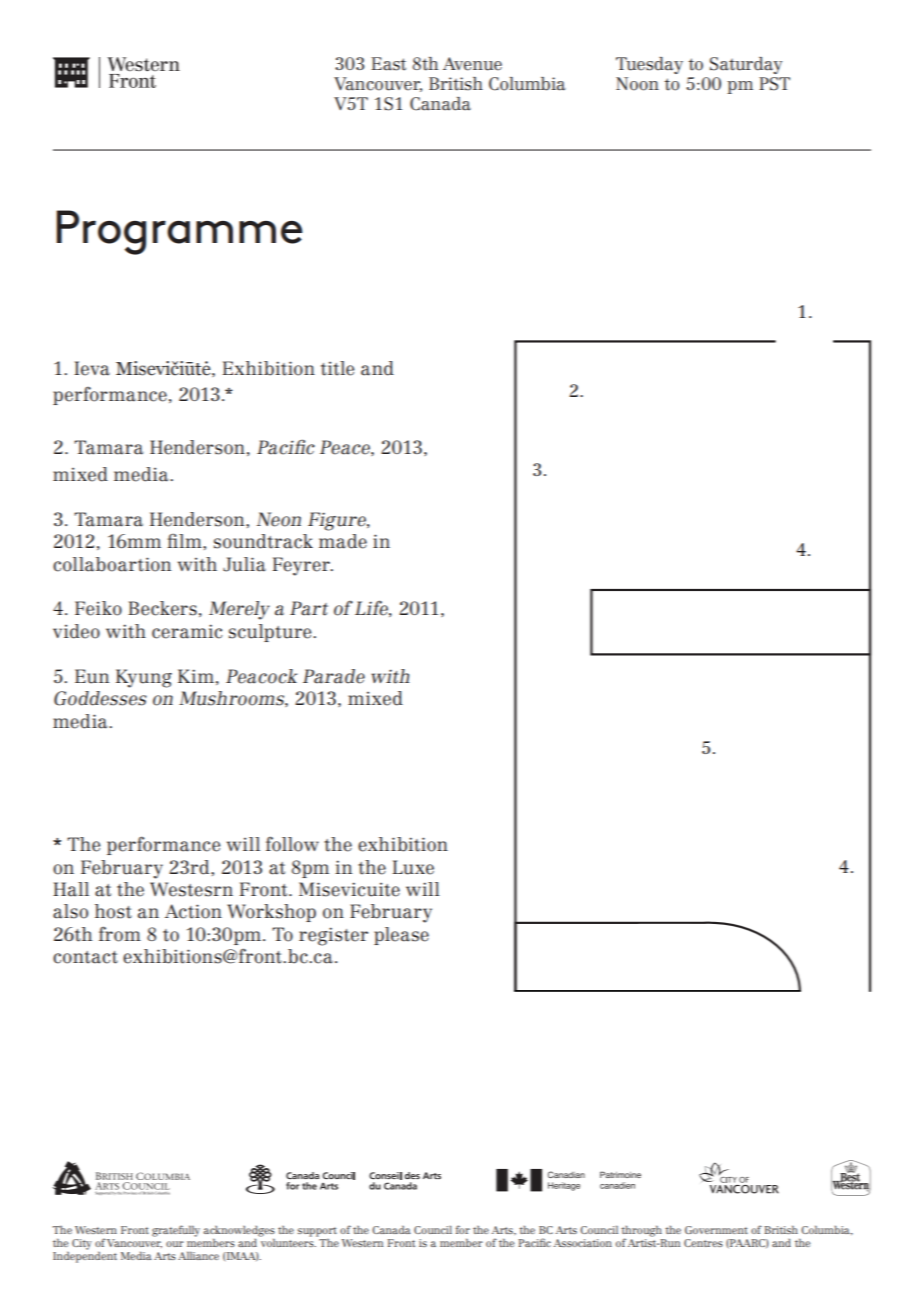 Image resolution: width=924 pixels, height=1311 pixels. Describe the element at coordinates (333, 936) in the document. I see `register` at that location.
